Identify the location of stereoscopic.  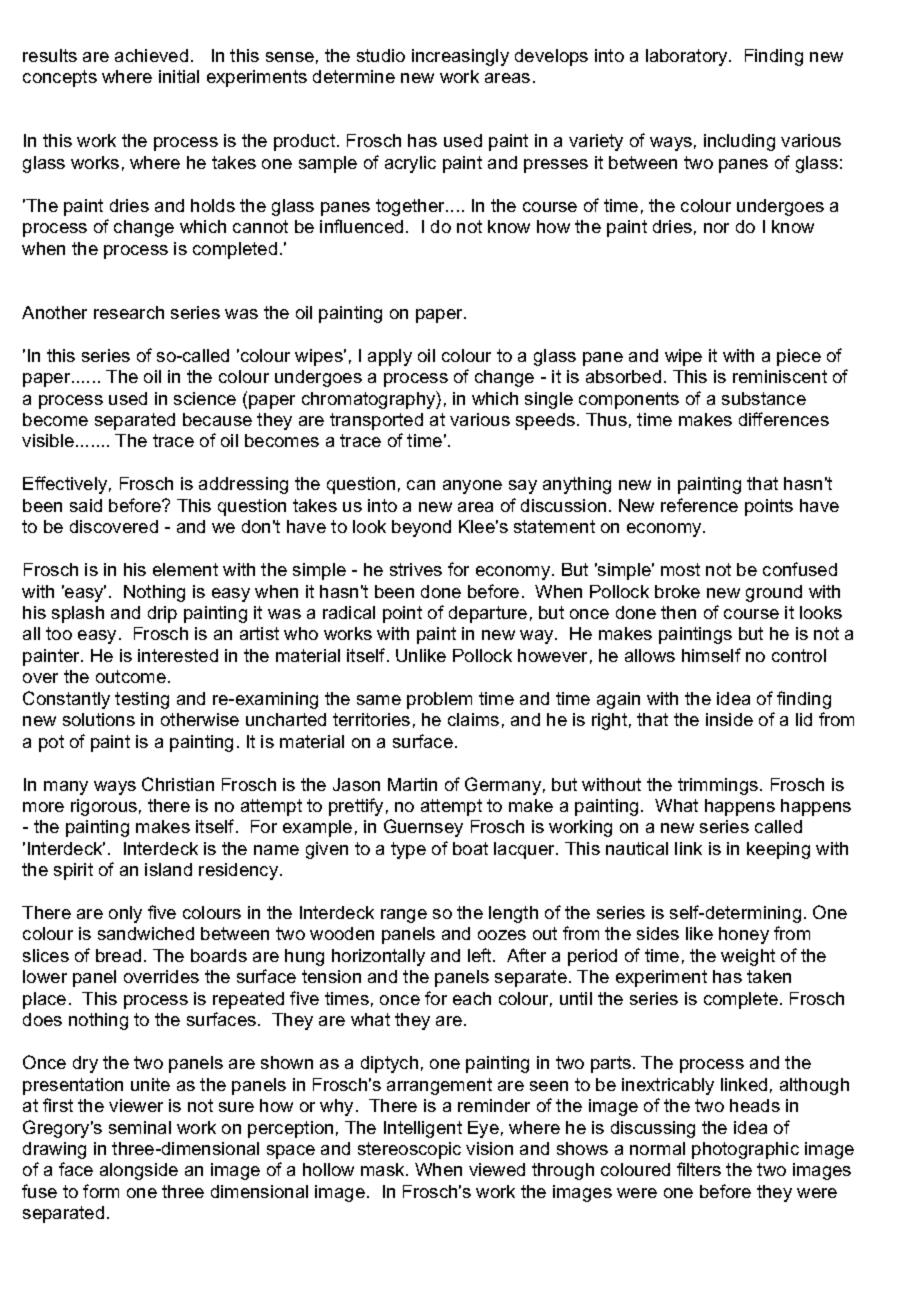
(409, 1150).
